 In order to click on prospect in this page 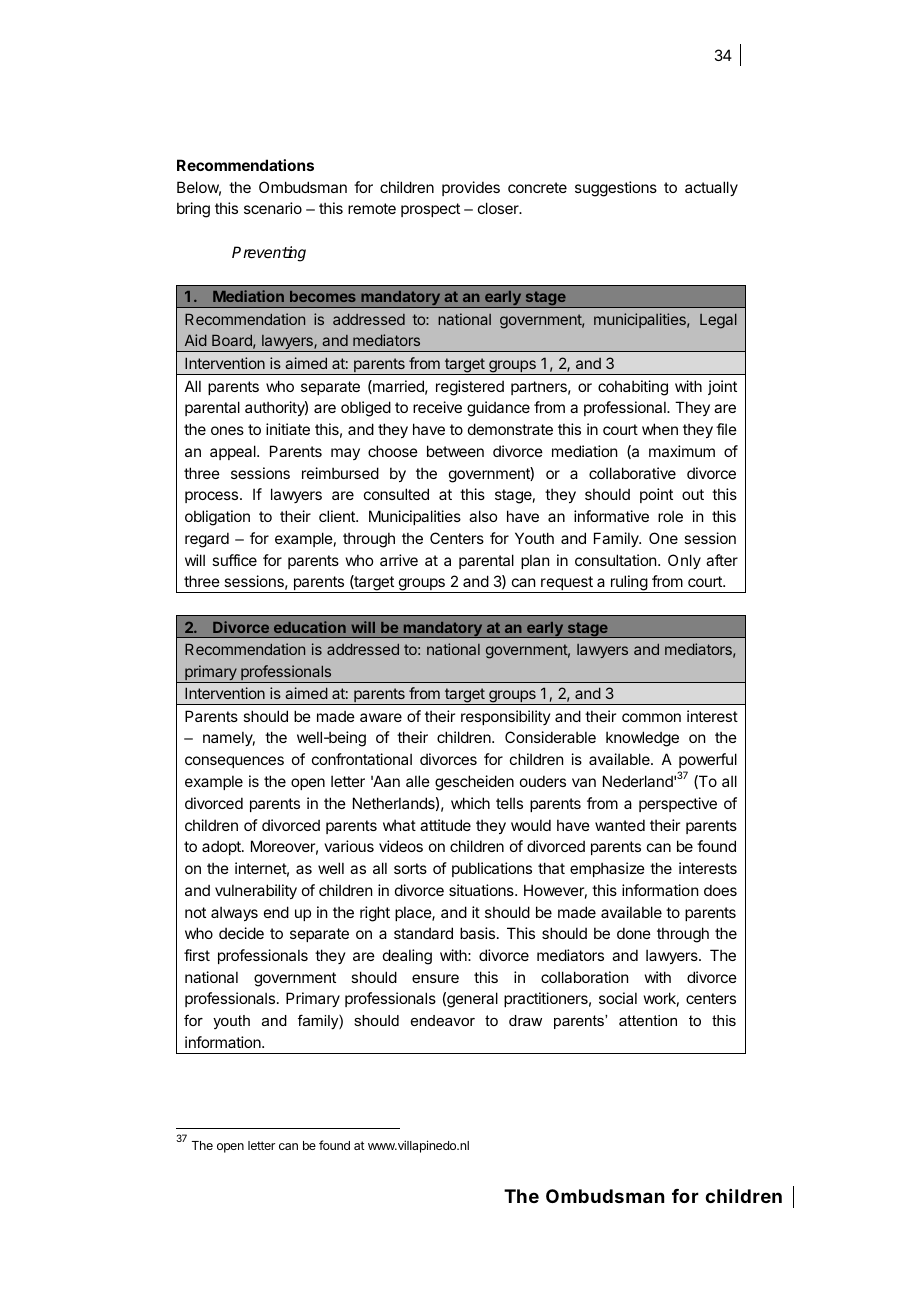, I will do `click(430, 210)`.
